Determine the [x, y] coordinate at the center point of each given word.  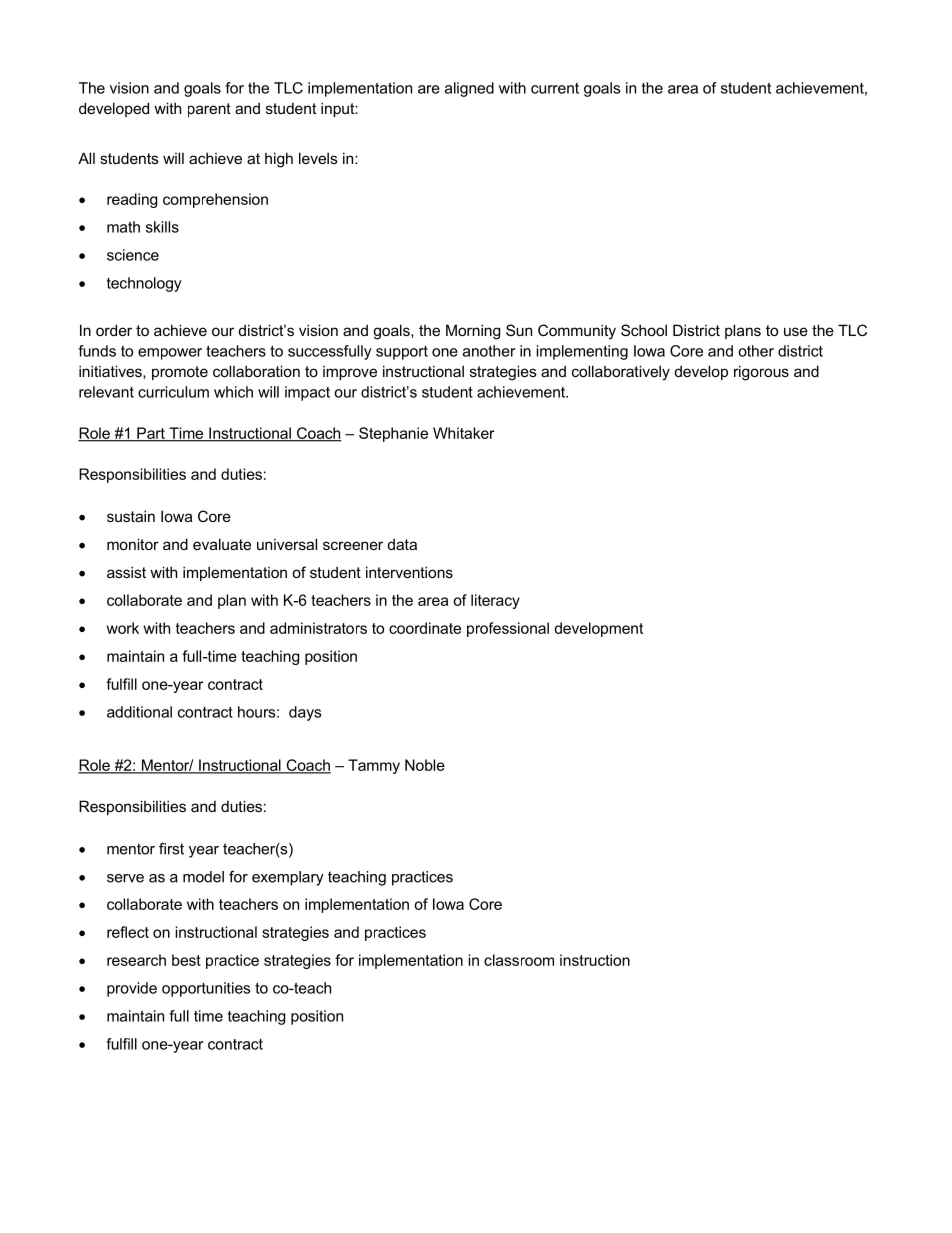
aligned [469, 89]
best [186, 960]
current [555, 88]
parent [209, 110]
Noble [425, 765]
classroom [519, 960]
